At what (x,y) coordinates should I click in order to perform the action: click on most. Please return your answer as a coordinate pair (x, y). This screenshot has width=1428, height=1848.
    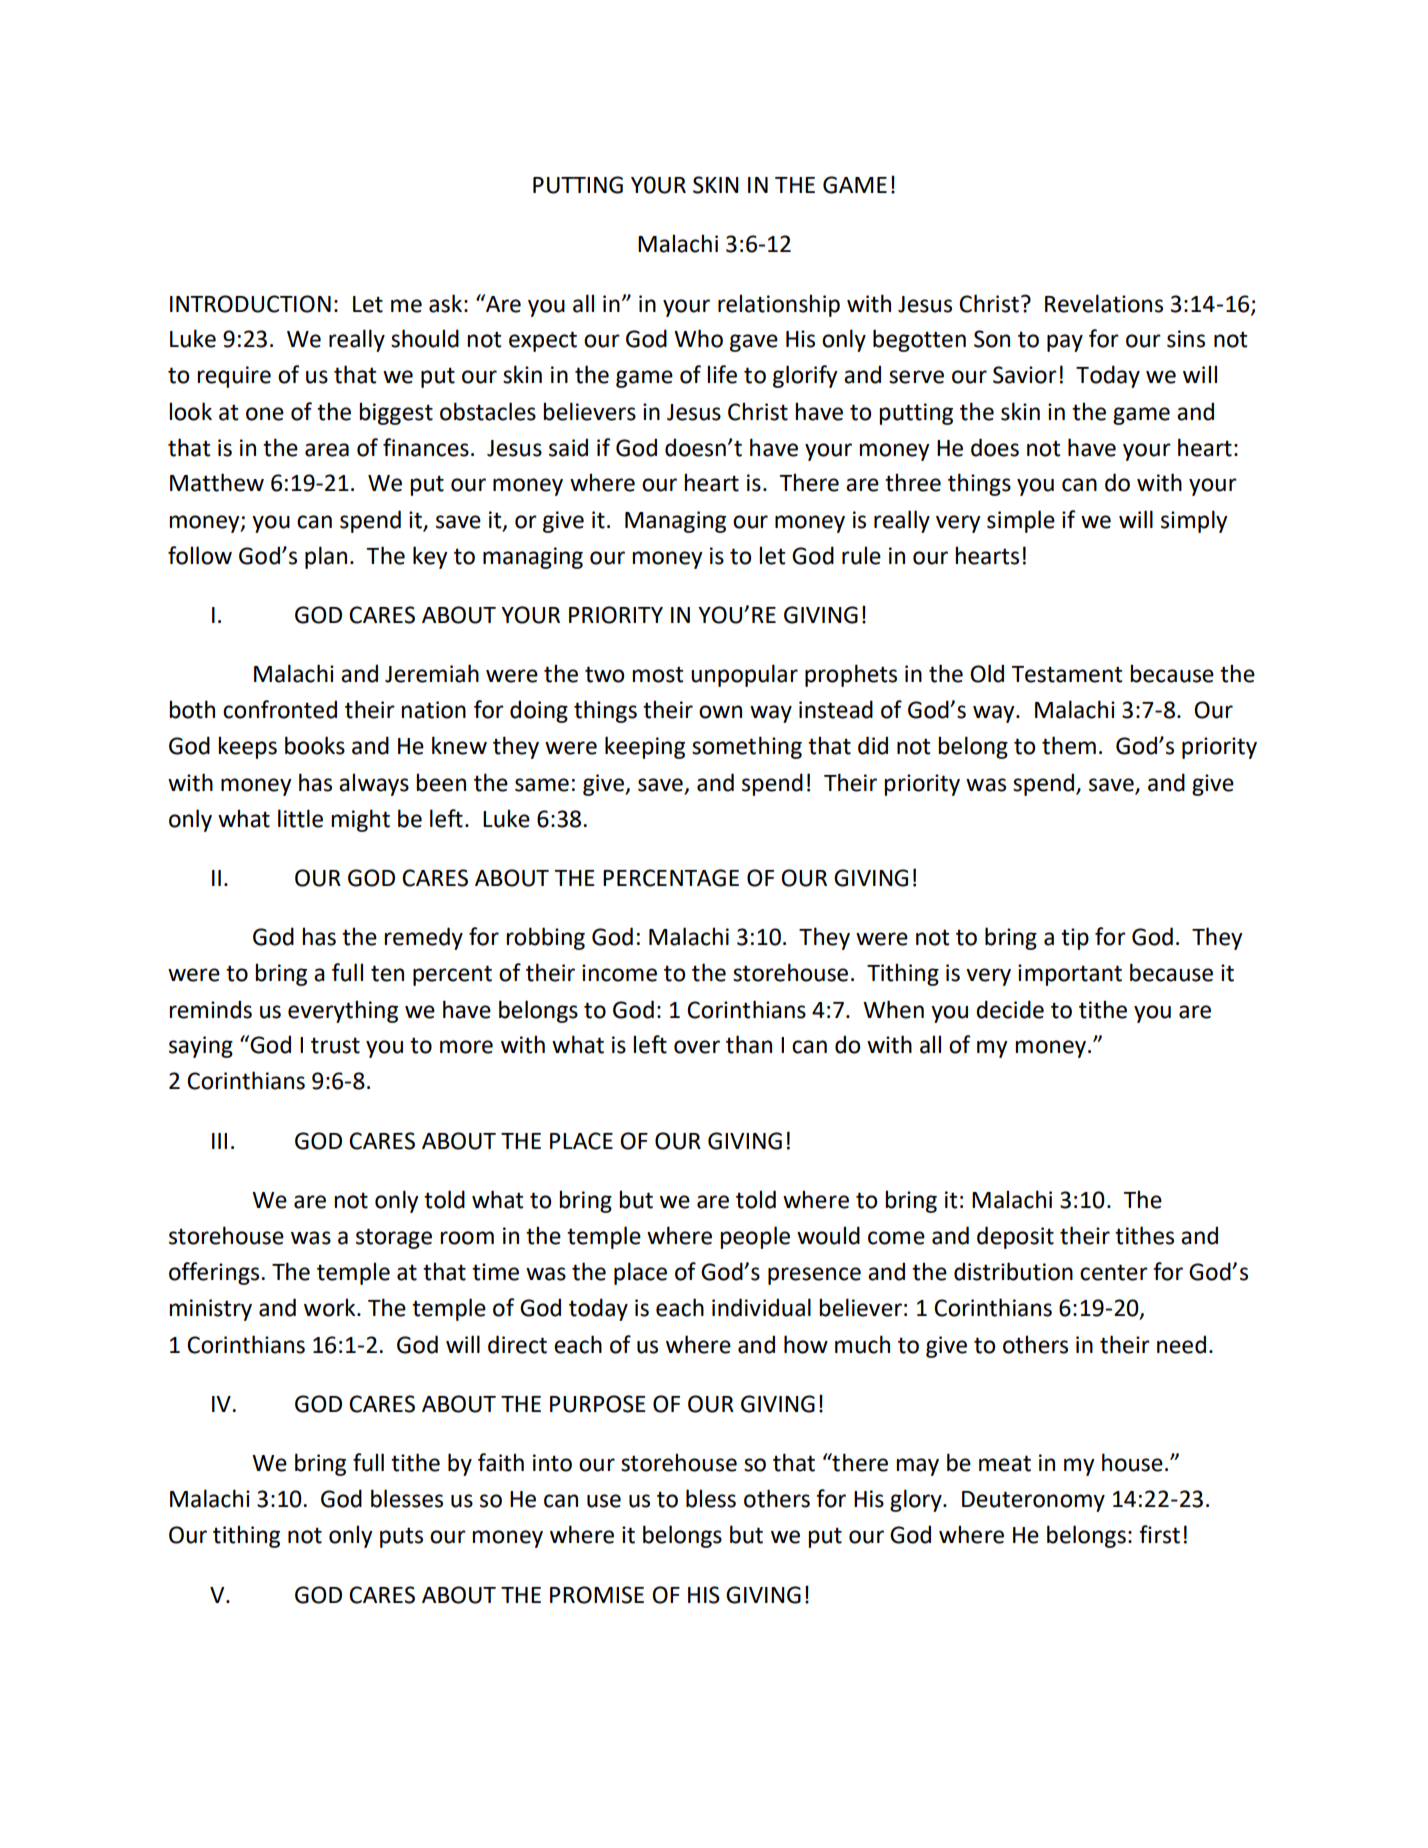
    Looking at the image, I should click on (657, 674).
